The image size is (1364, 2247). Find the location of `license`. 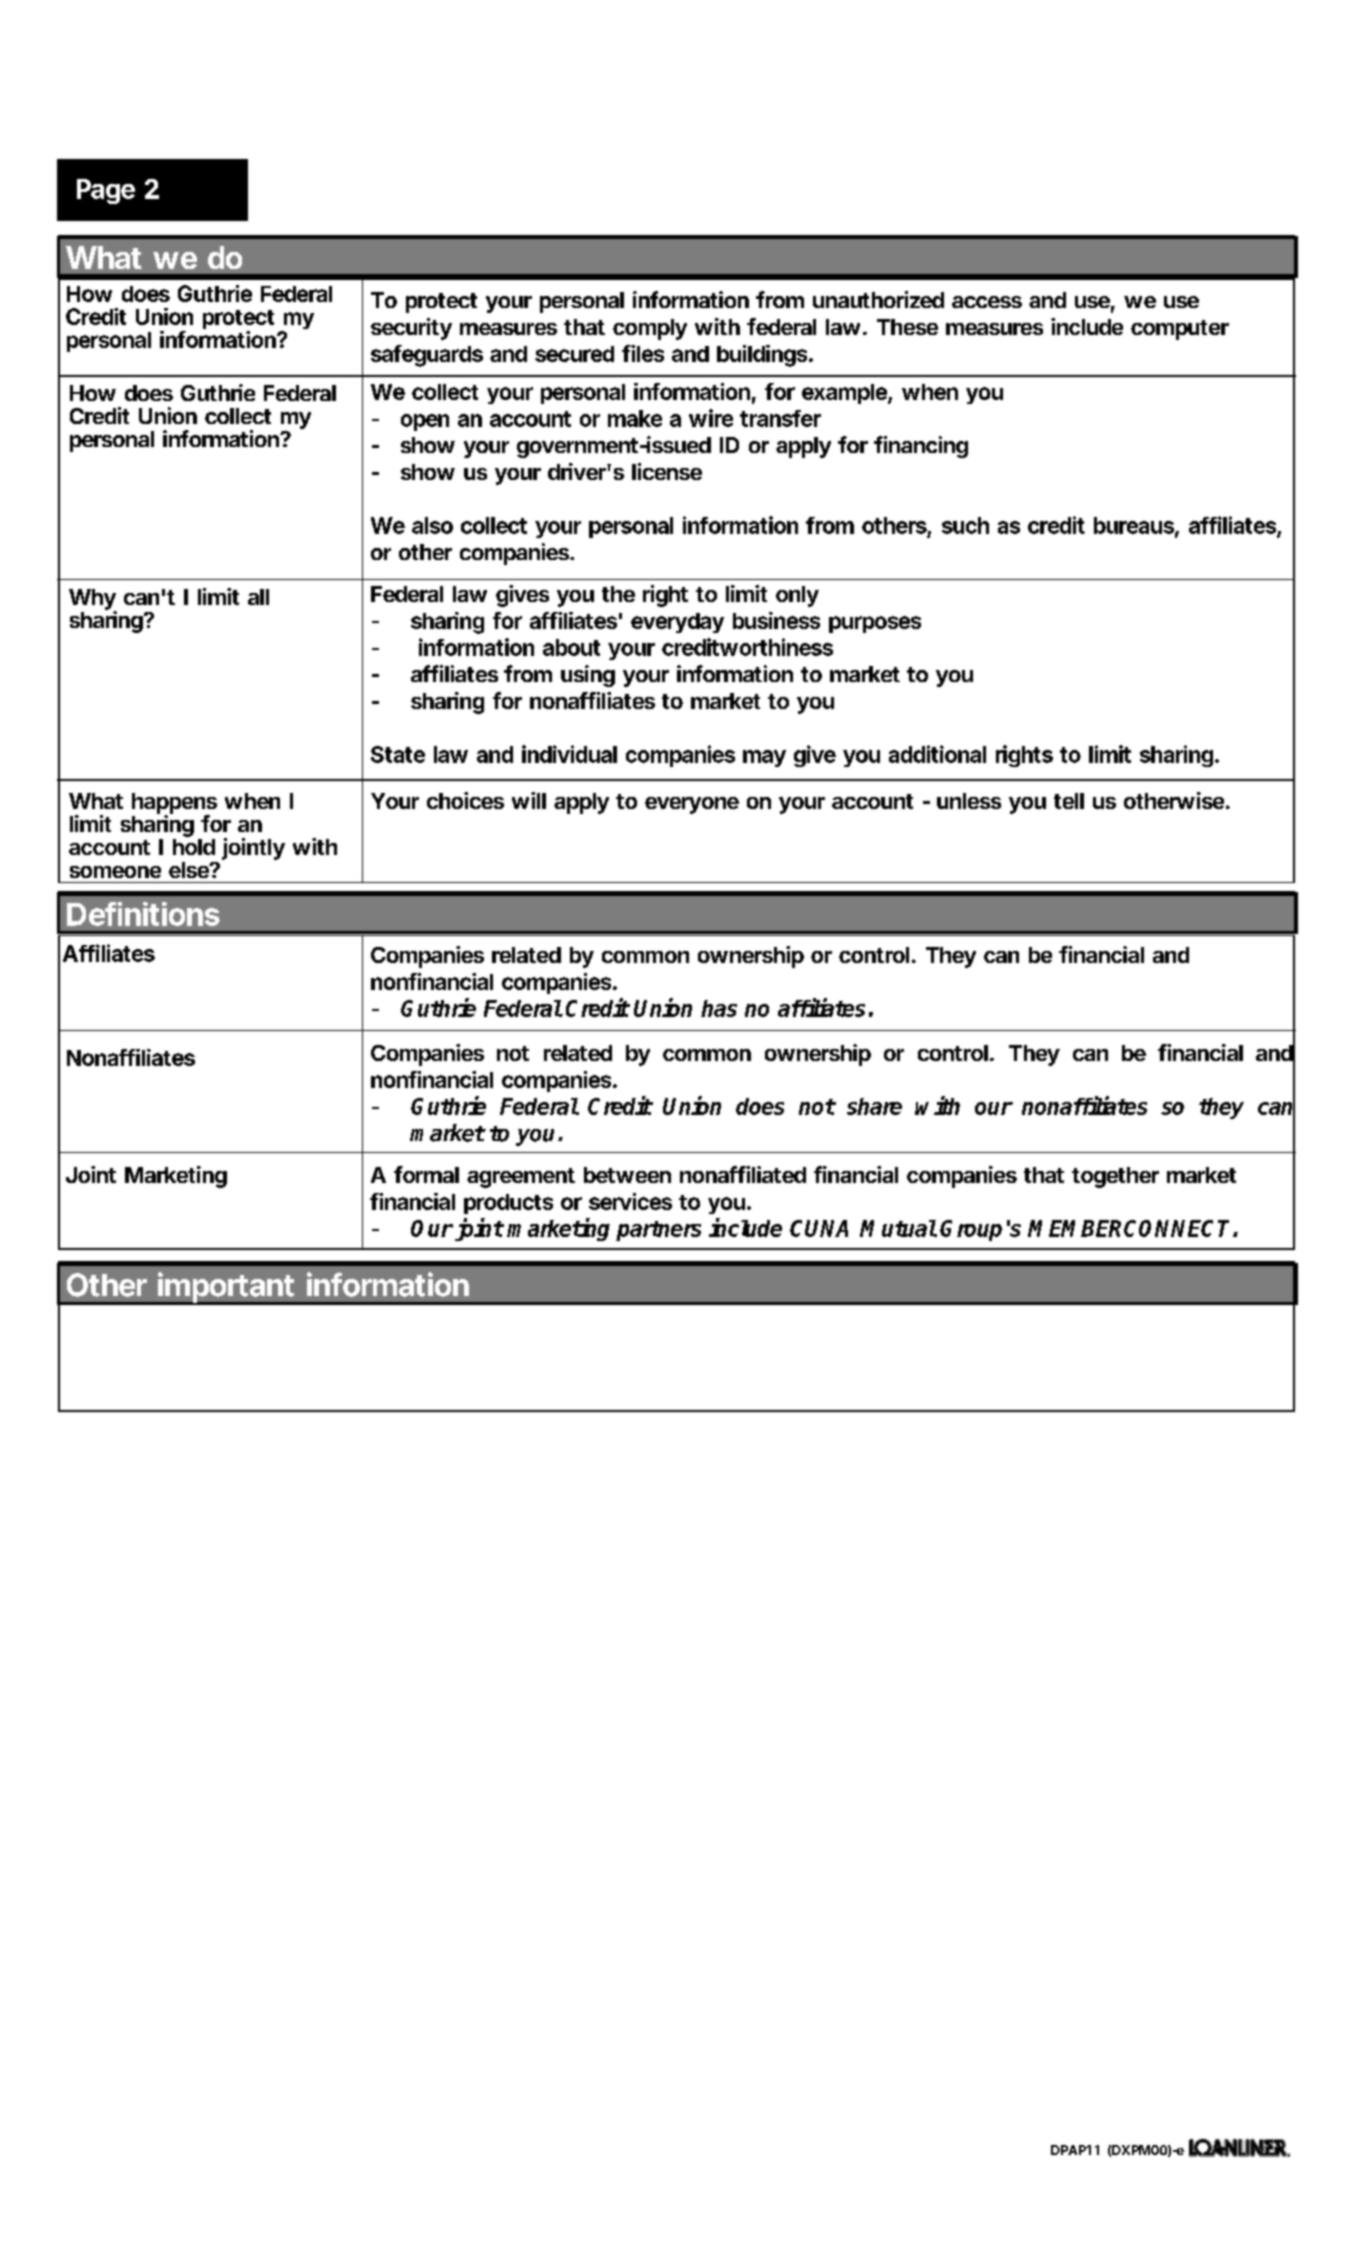

license is located at coordinates (667, 471).
